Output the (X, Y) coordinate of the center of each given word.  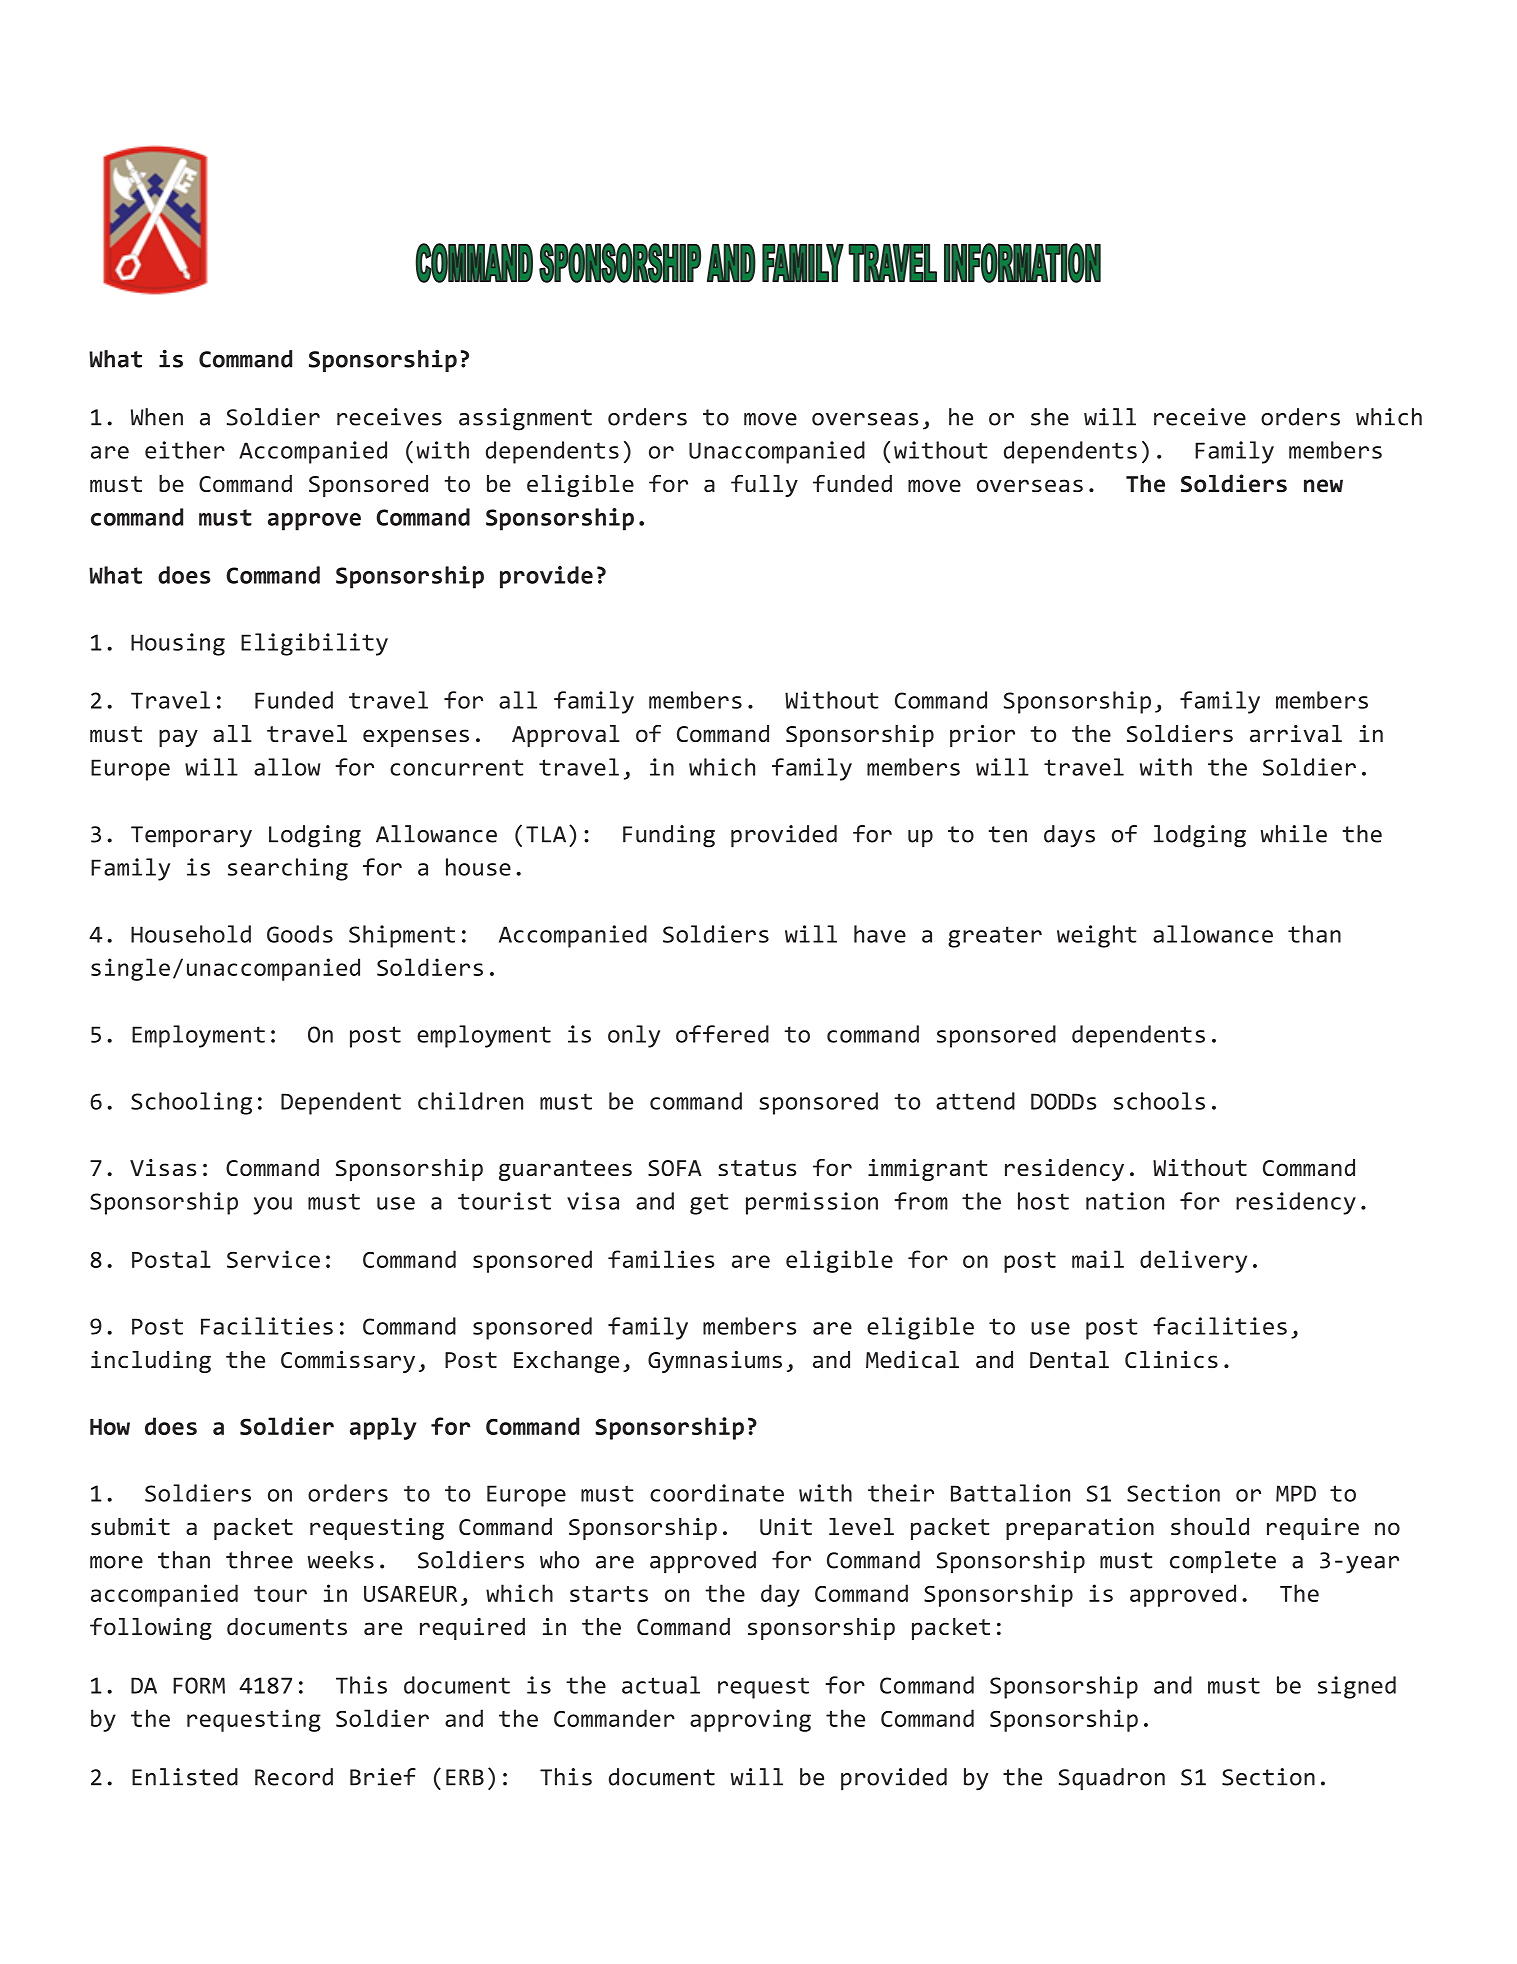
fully (764, 486)
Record (294, 1777)
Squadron (1112, 1779)
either (185, 450)
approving (750, 1720)
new (1323, 486)
